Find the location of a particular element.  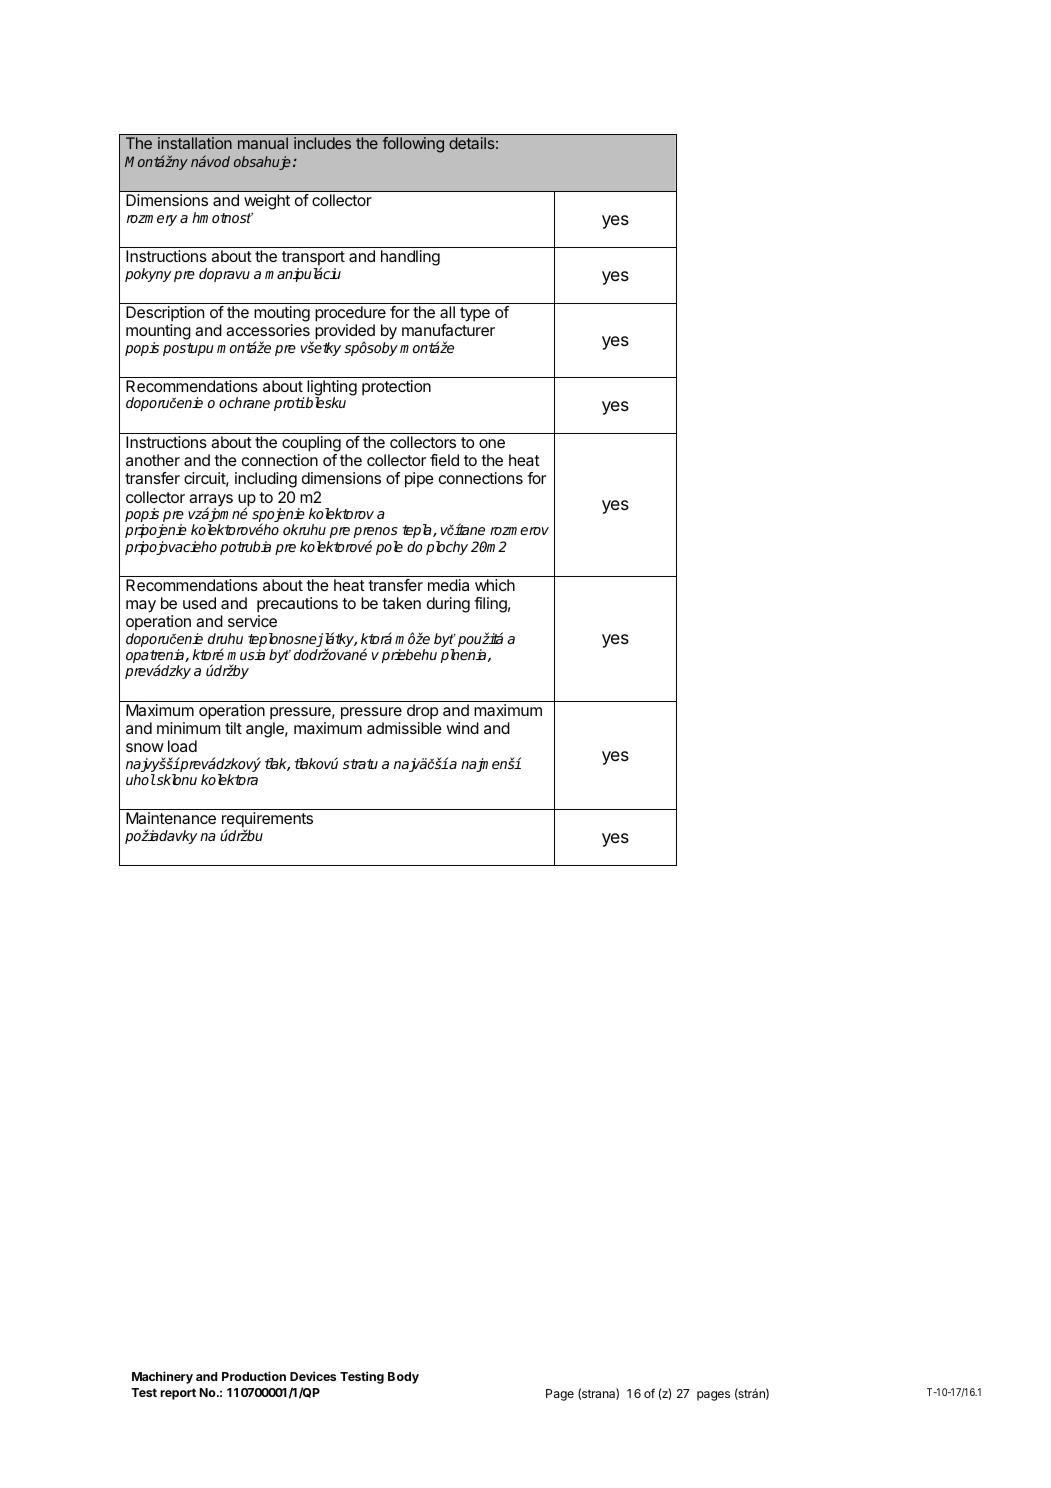

transport is located at coordinates (313, 259).
